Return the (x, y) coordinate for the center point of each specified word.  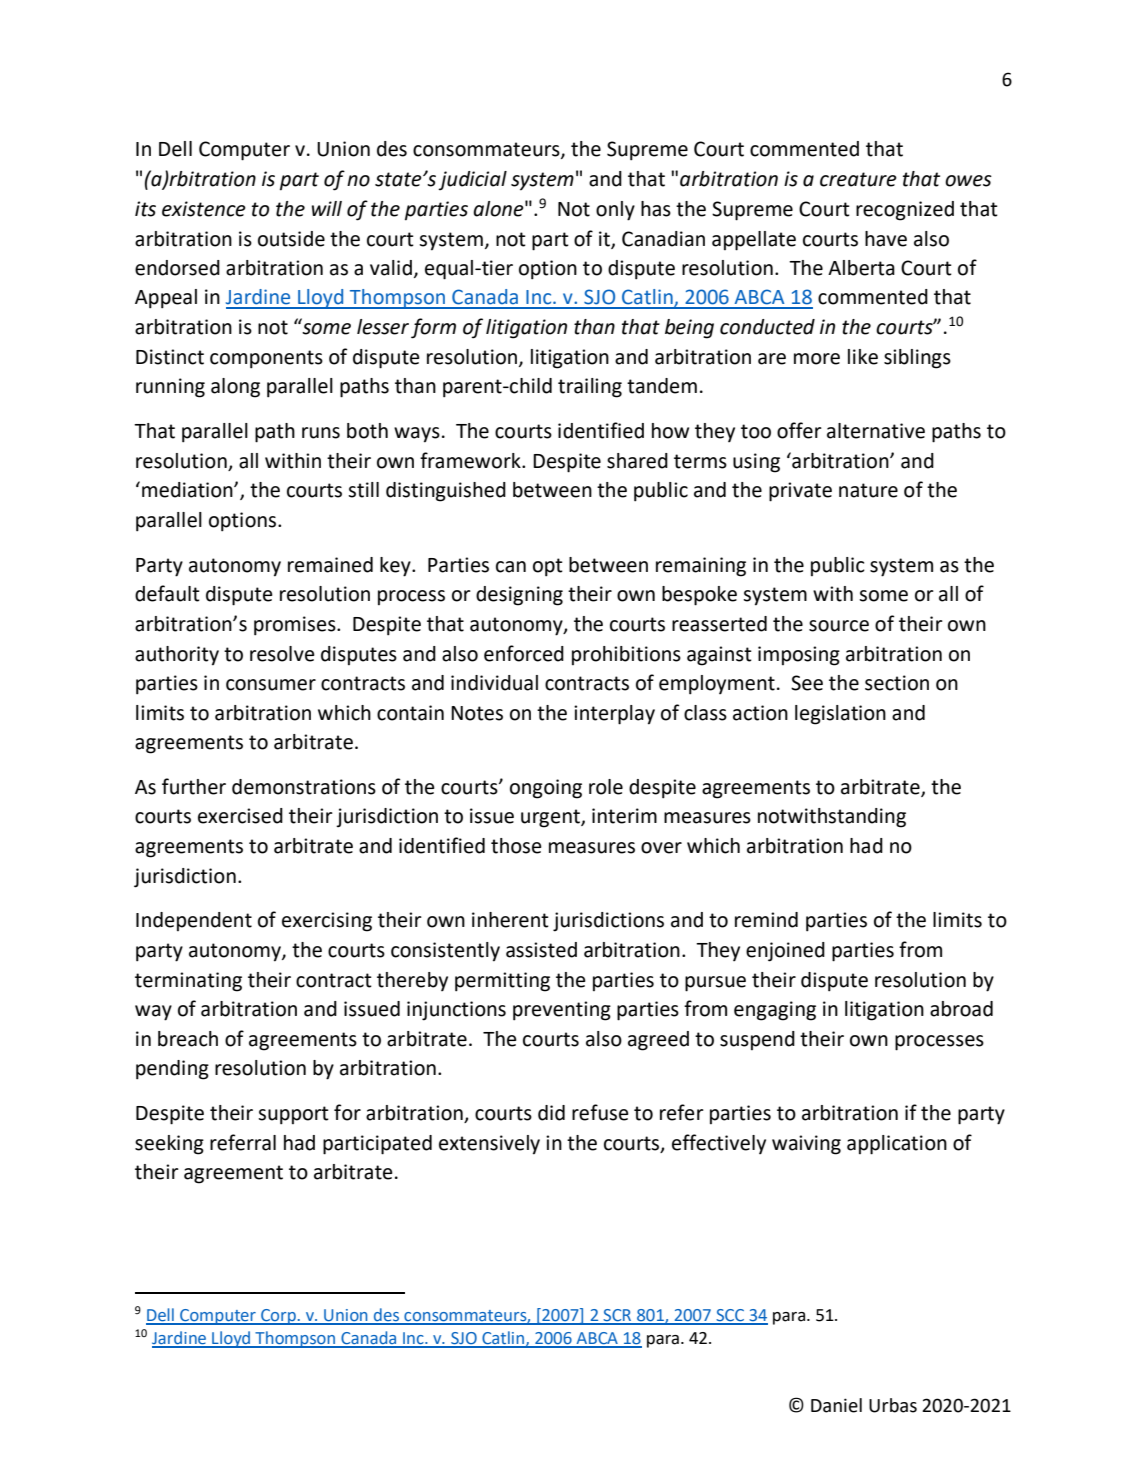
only (615, 211)
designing (519, 596)
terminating (188, 982)
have (886, 239)
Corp (278, 1317)
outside (291, 239)
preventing (562, 1011)
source (839, 626)
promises (296, 626)
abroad (961, 1009)
